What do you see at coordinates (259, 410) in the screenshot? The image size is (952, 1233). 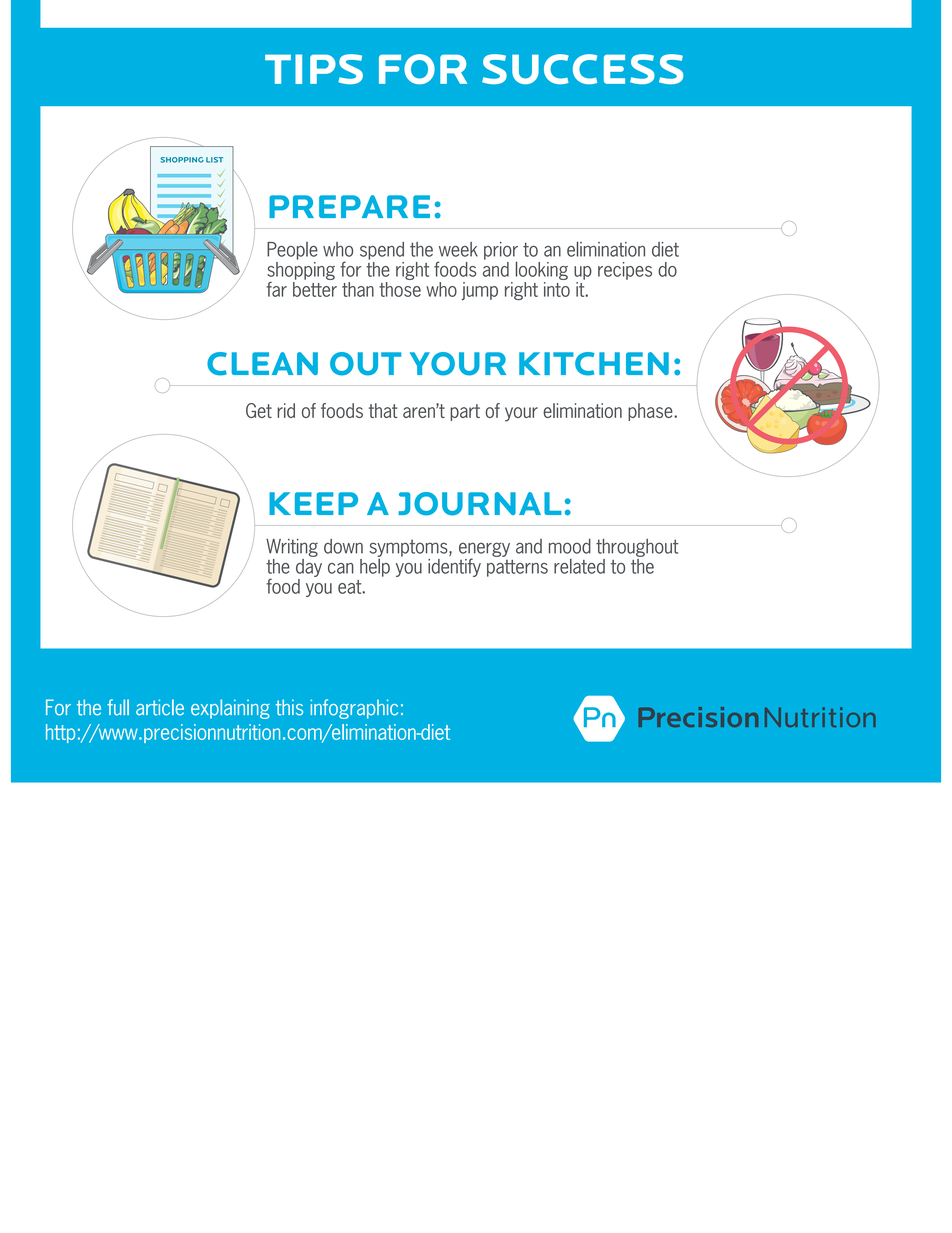 I see `Get` at bounding box center [259, 410].
